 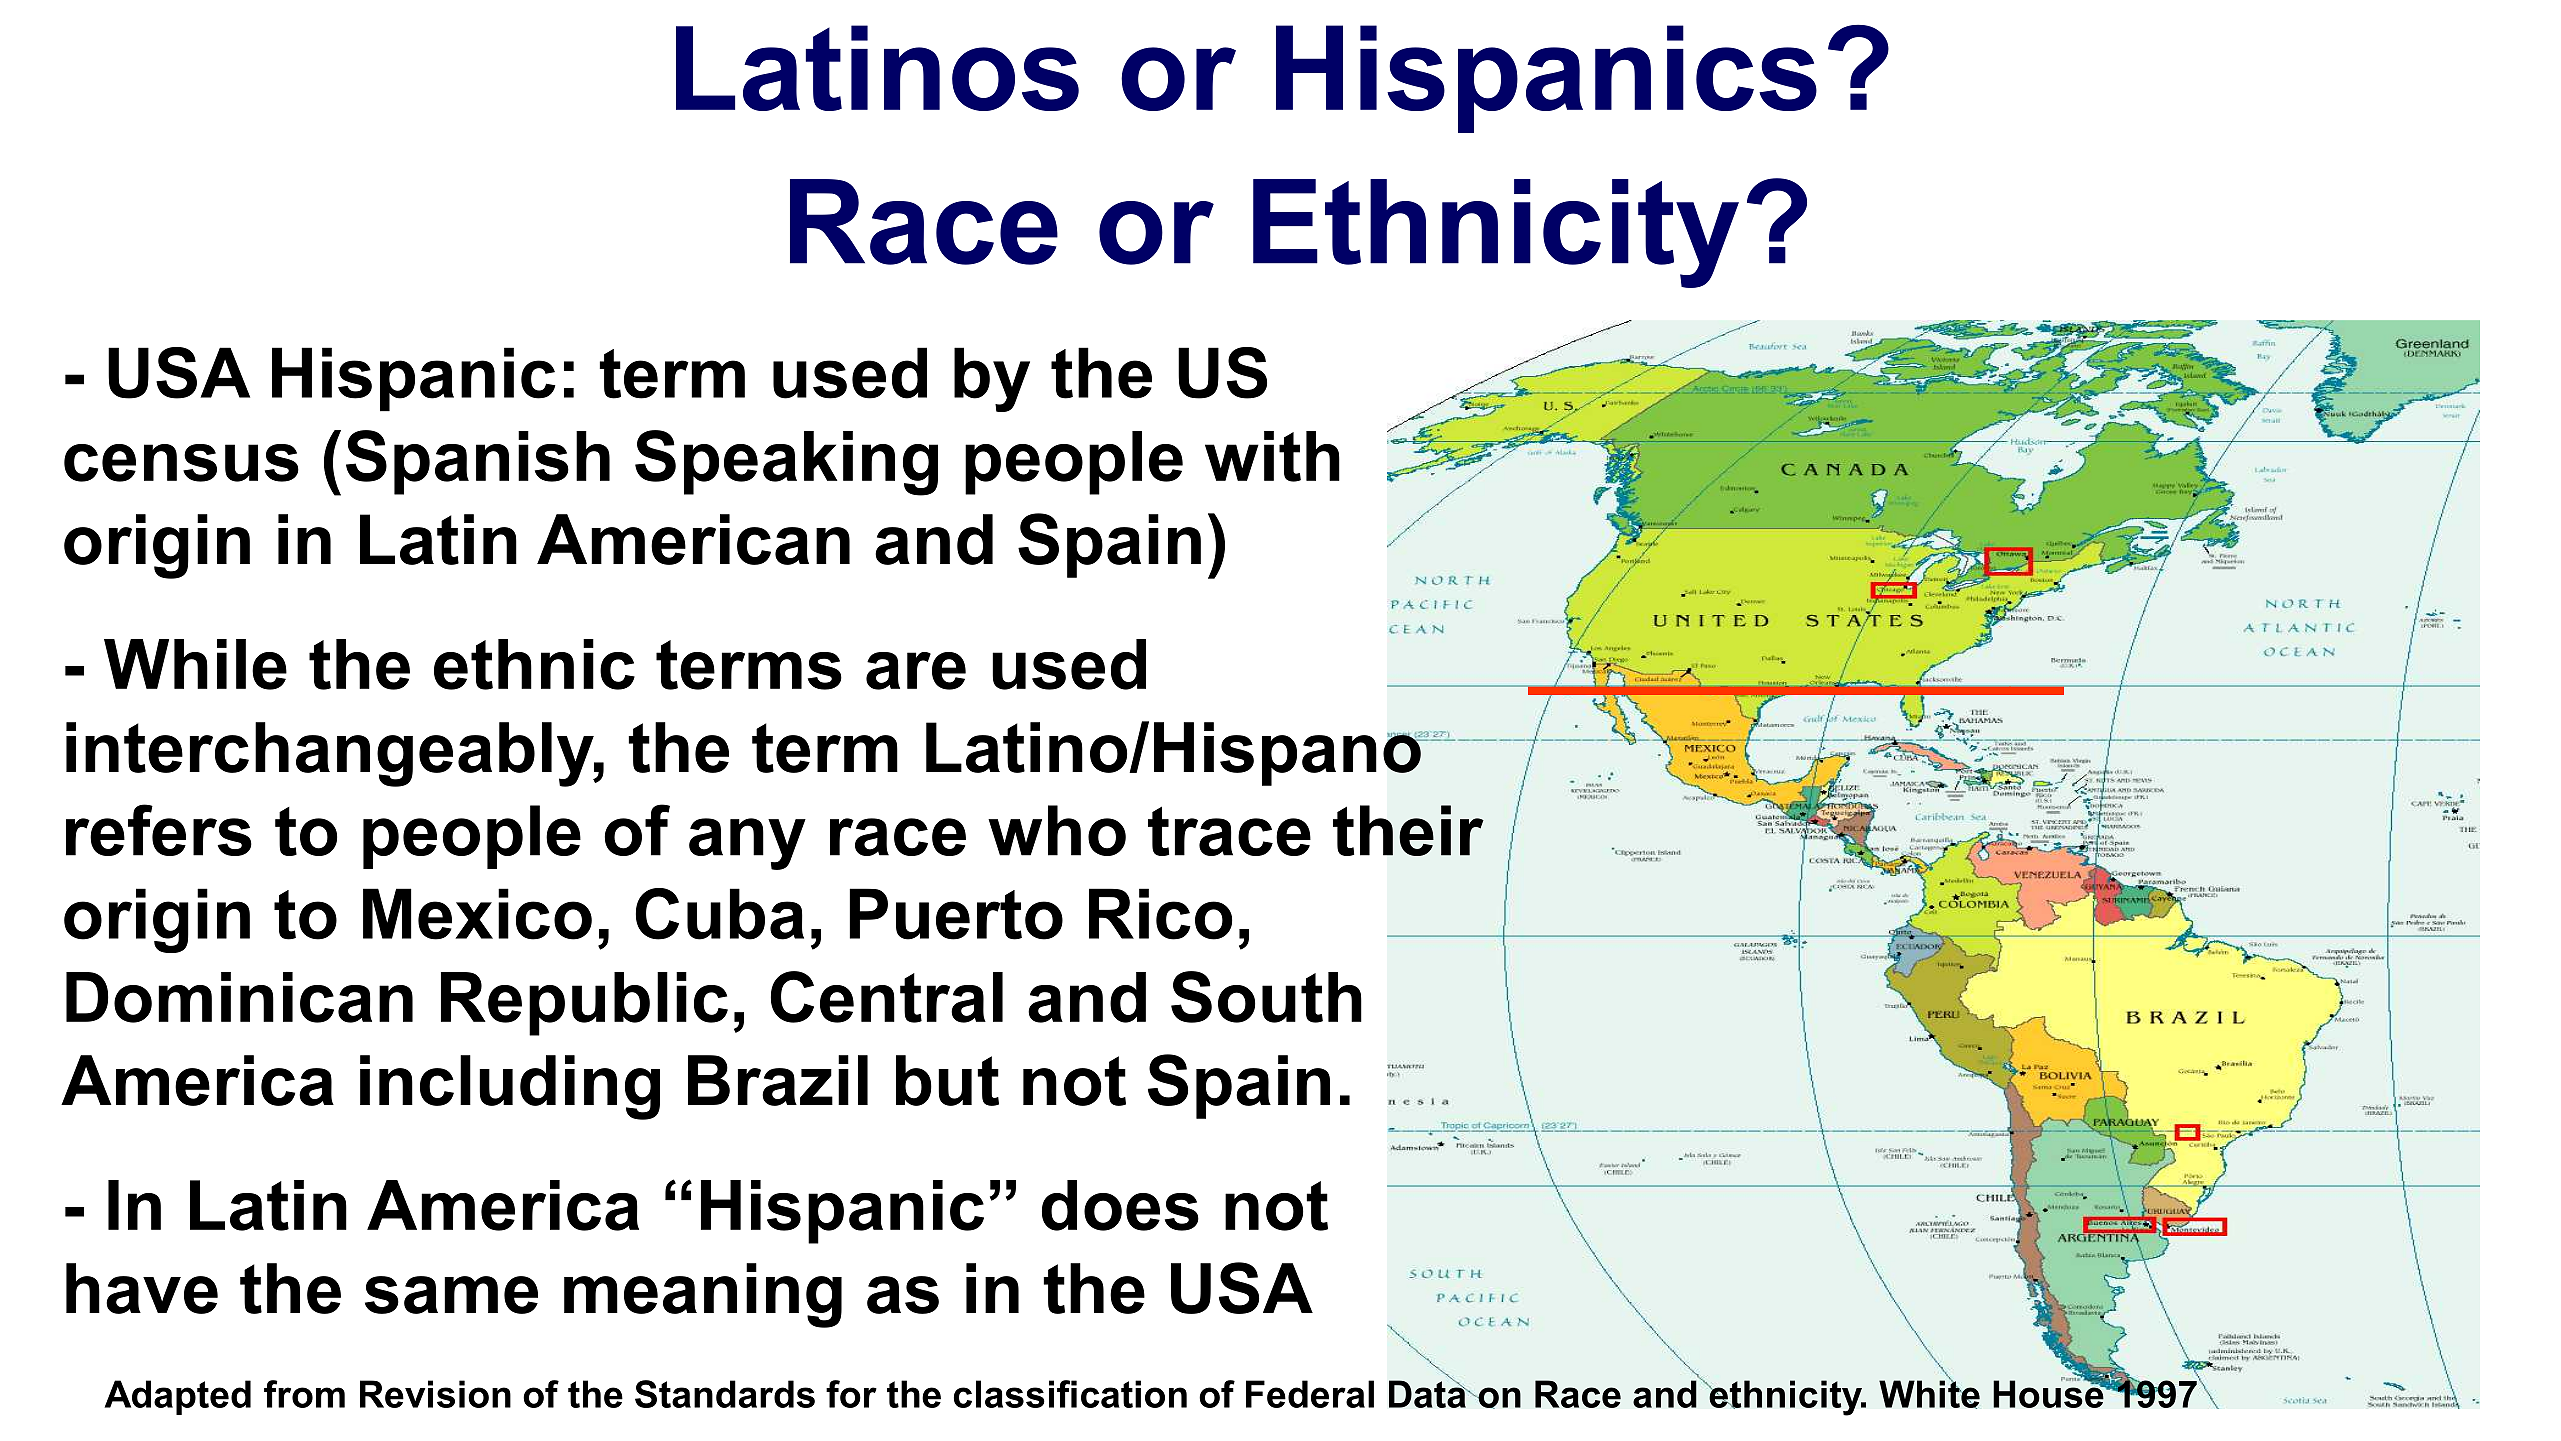 I want to click on from, so click(x=304, y=1394).
